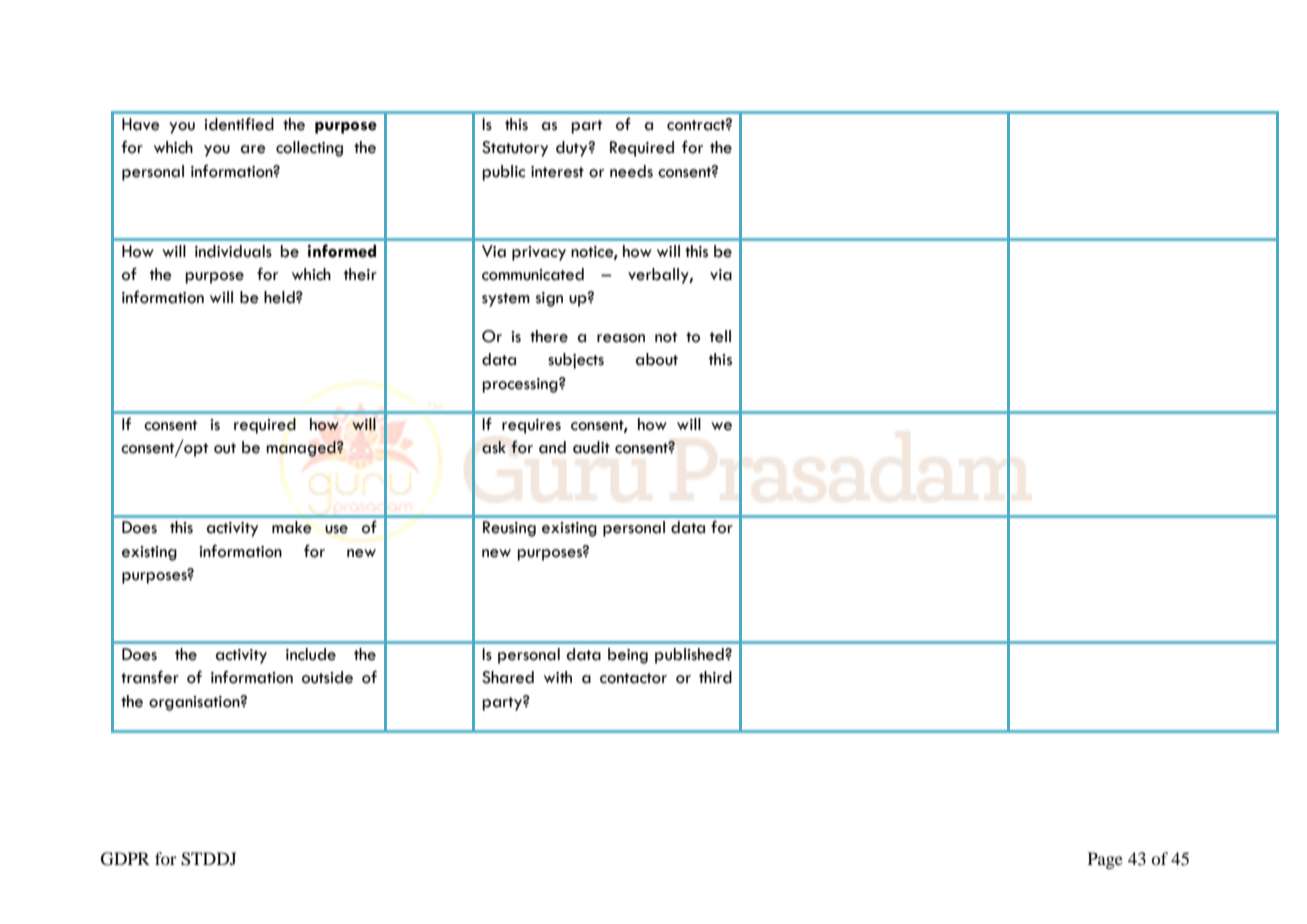 The image size is (1307, 924). I want to click on tell, so click(720, 336).
